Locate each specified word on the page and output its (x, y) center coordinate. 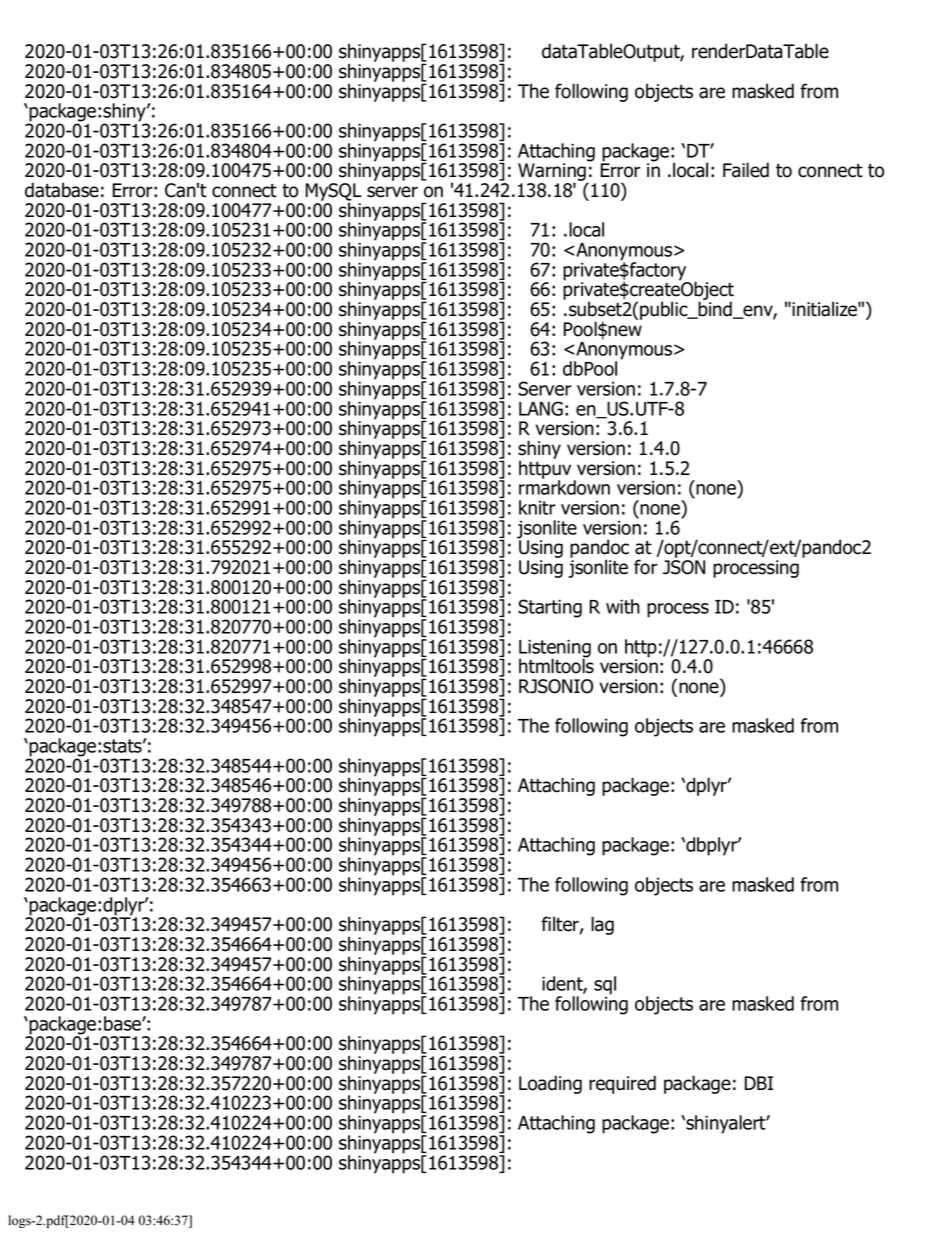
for (645, 567)
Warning (553, 173)
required (622, 1084)
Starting (550, 608)
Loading (550, 1084)
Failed (746, 170)
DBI (759, 1083)
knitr (537, 507)
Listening (555, 649)
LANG (541, 408)
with (623, 606)
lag (602, 925)
